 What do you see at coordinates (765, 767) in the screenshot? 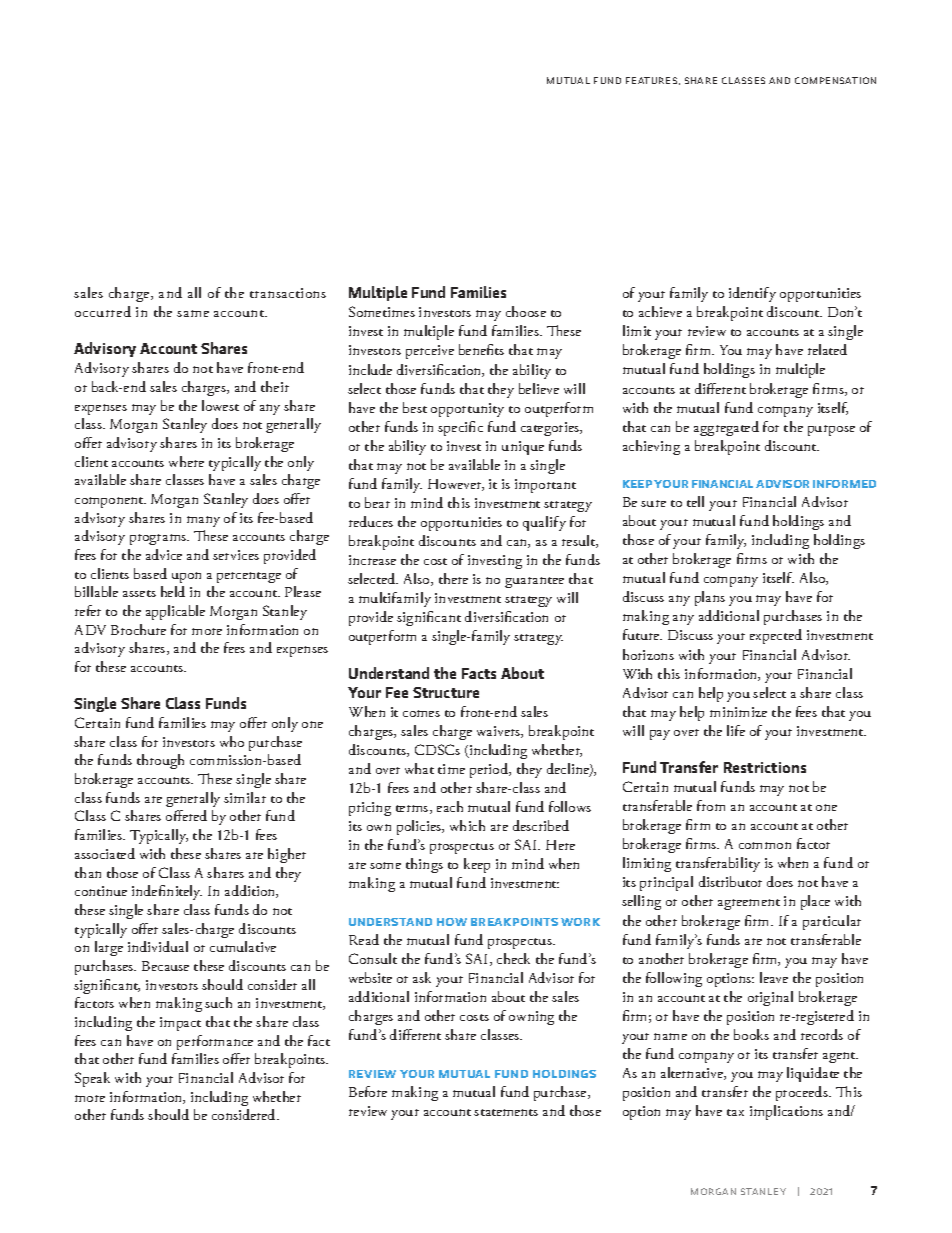
I see `Restrictions` at bounding box center [765, 767].
